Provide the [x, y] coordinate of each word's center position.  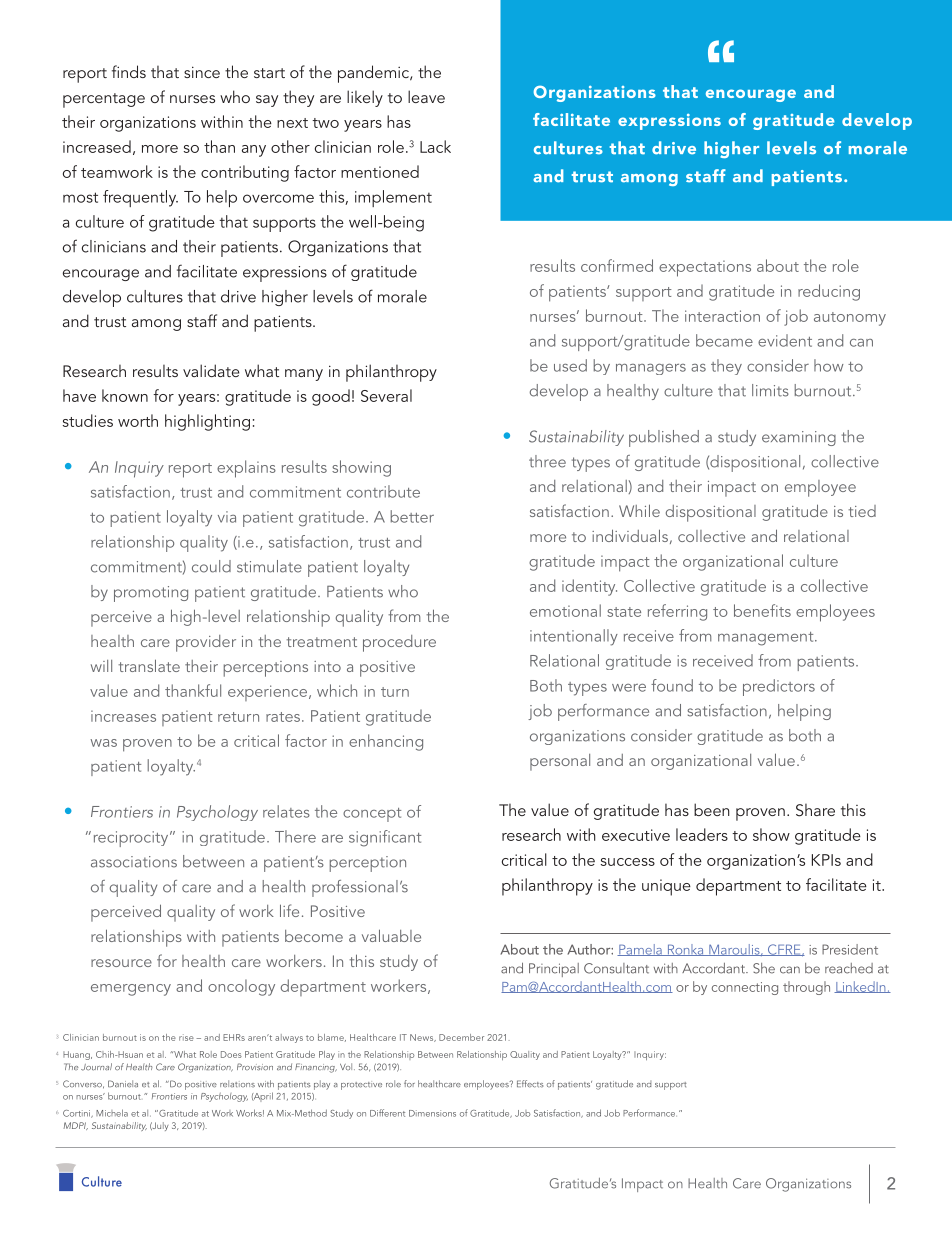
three [547, 461]
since [202, 72]
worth [138, 420]
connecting [745, 988]
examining [799, 438]
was [103, 743]
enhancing [386, 742]
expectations [705, 268]
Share [815, 810]
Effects [530, 1084]
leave [426, 96]
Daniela [123, 1084]
